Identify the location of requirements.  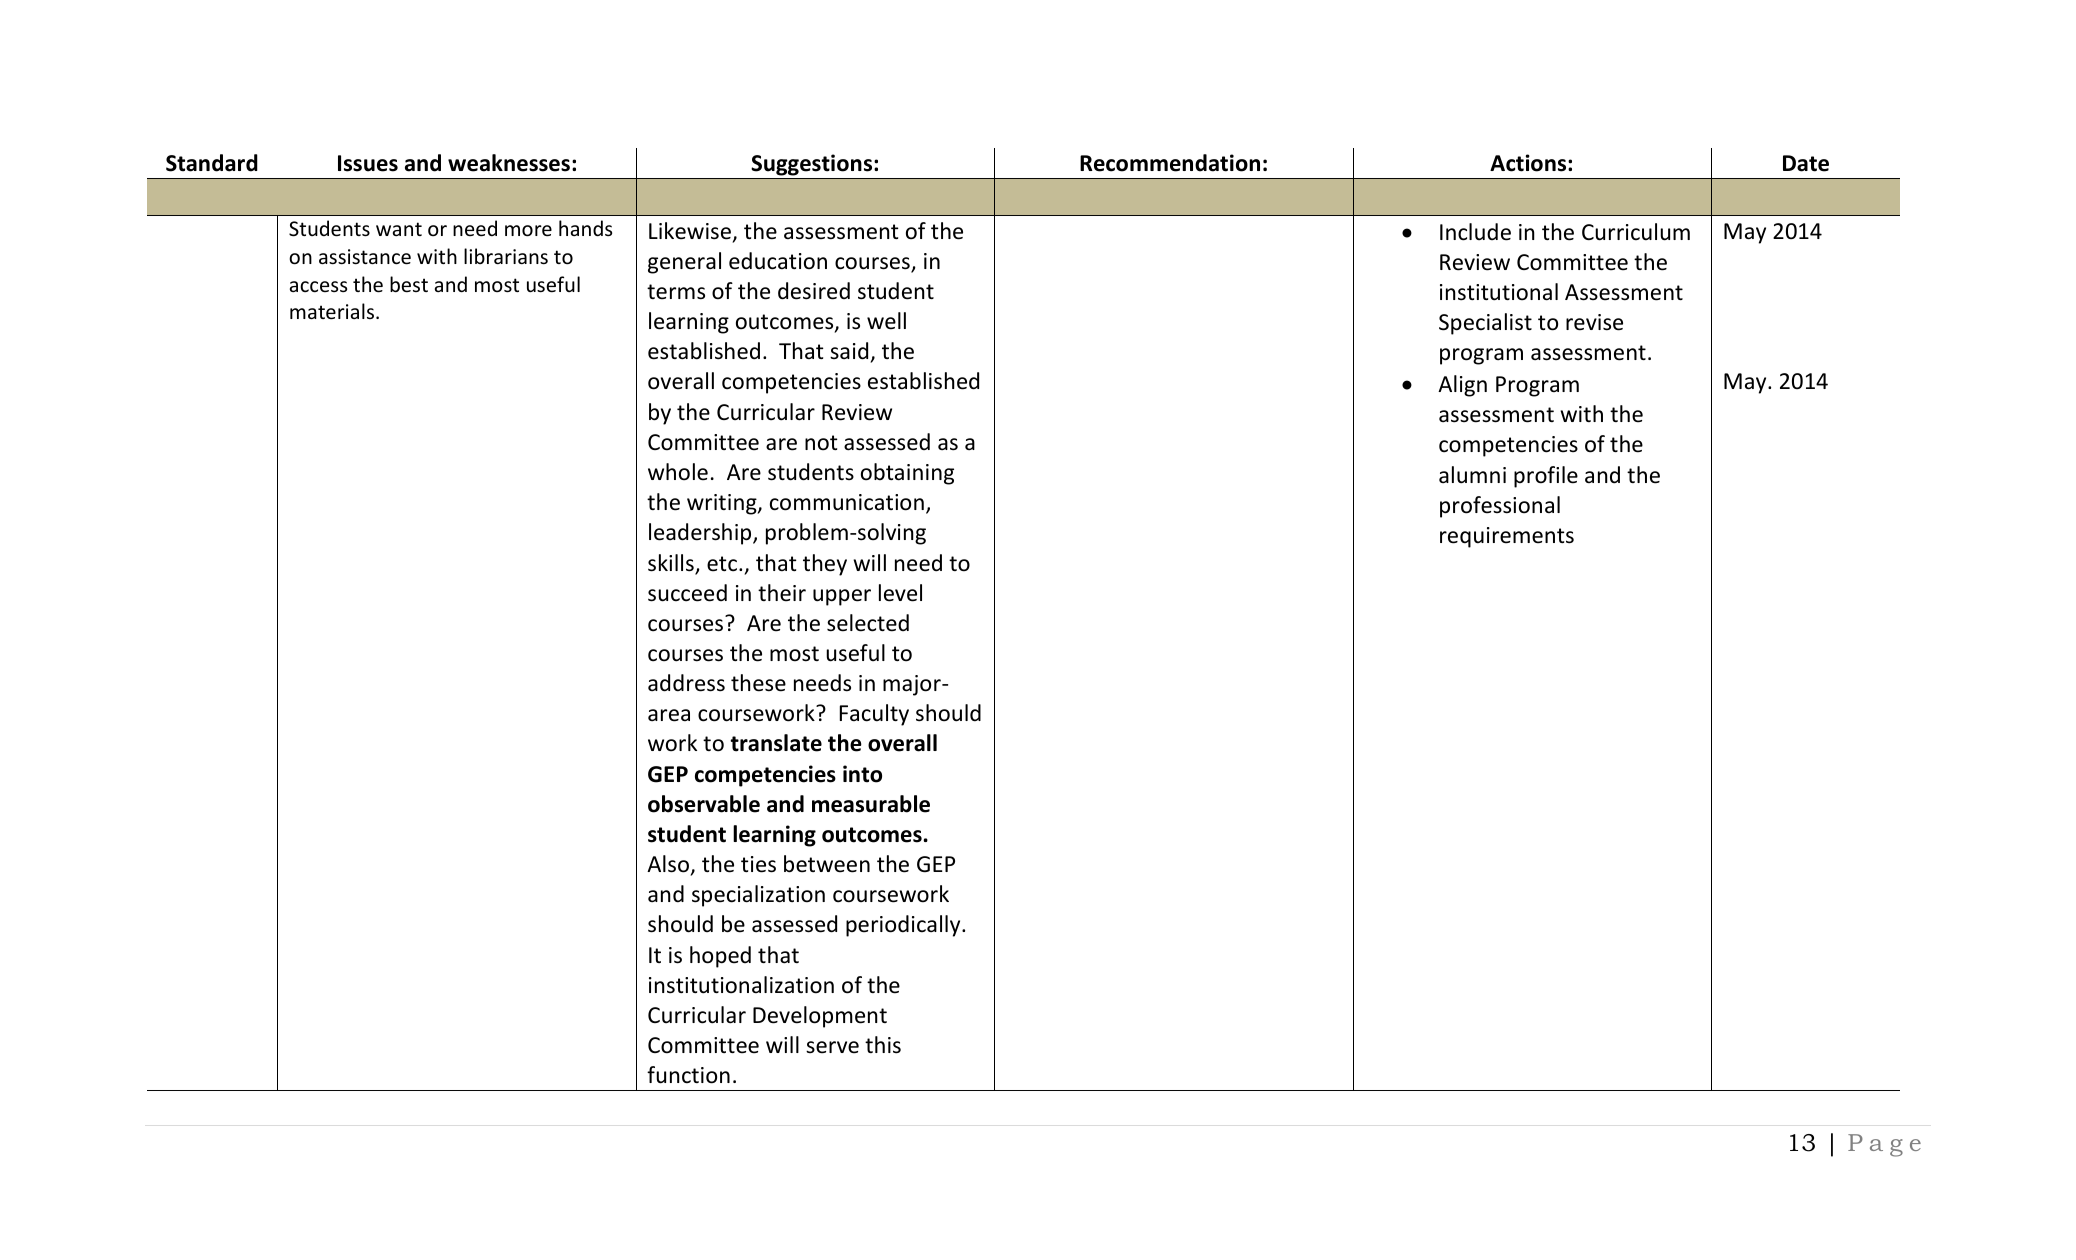
(1507, 537).
